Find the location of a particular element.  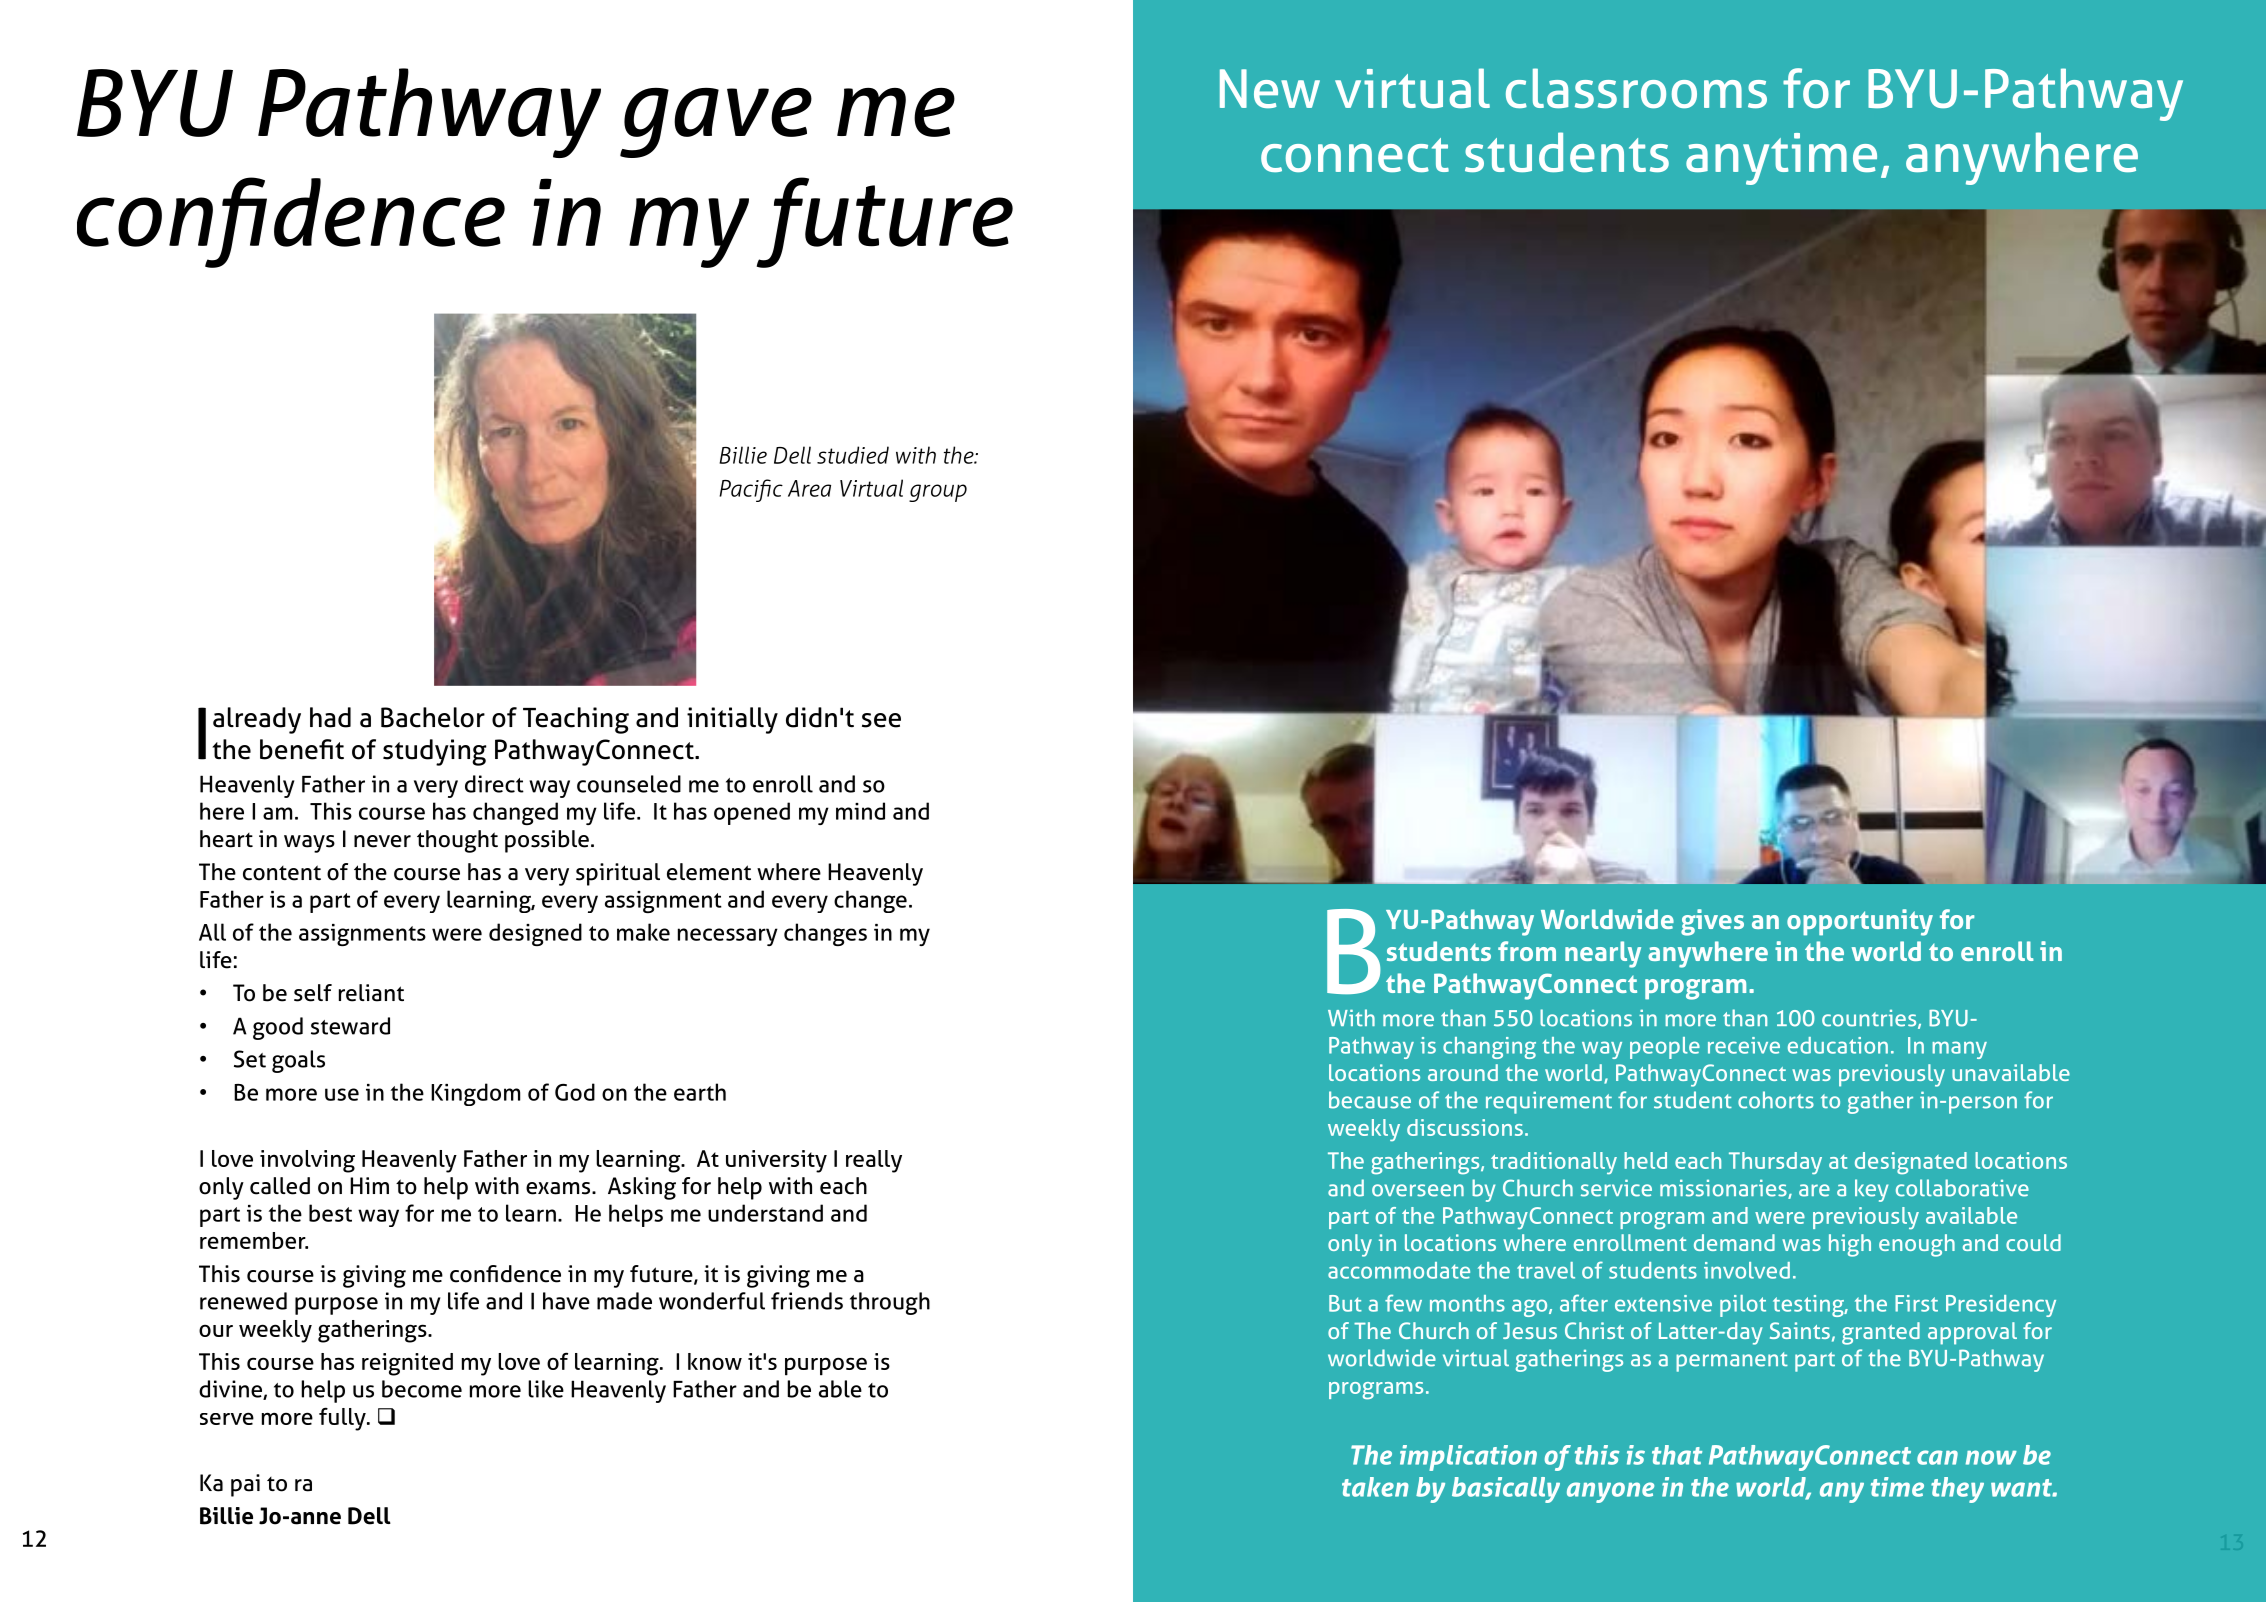

education is located at coordinates (1838, 1045).
